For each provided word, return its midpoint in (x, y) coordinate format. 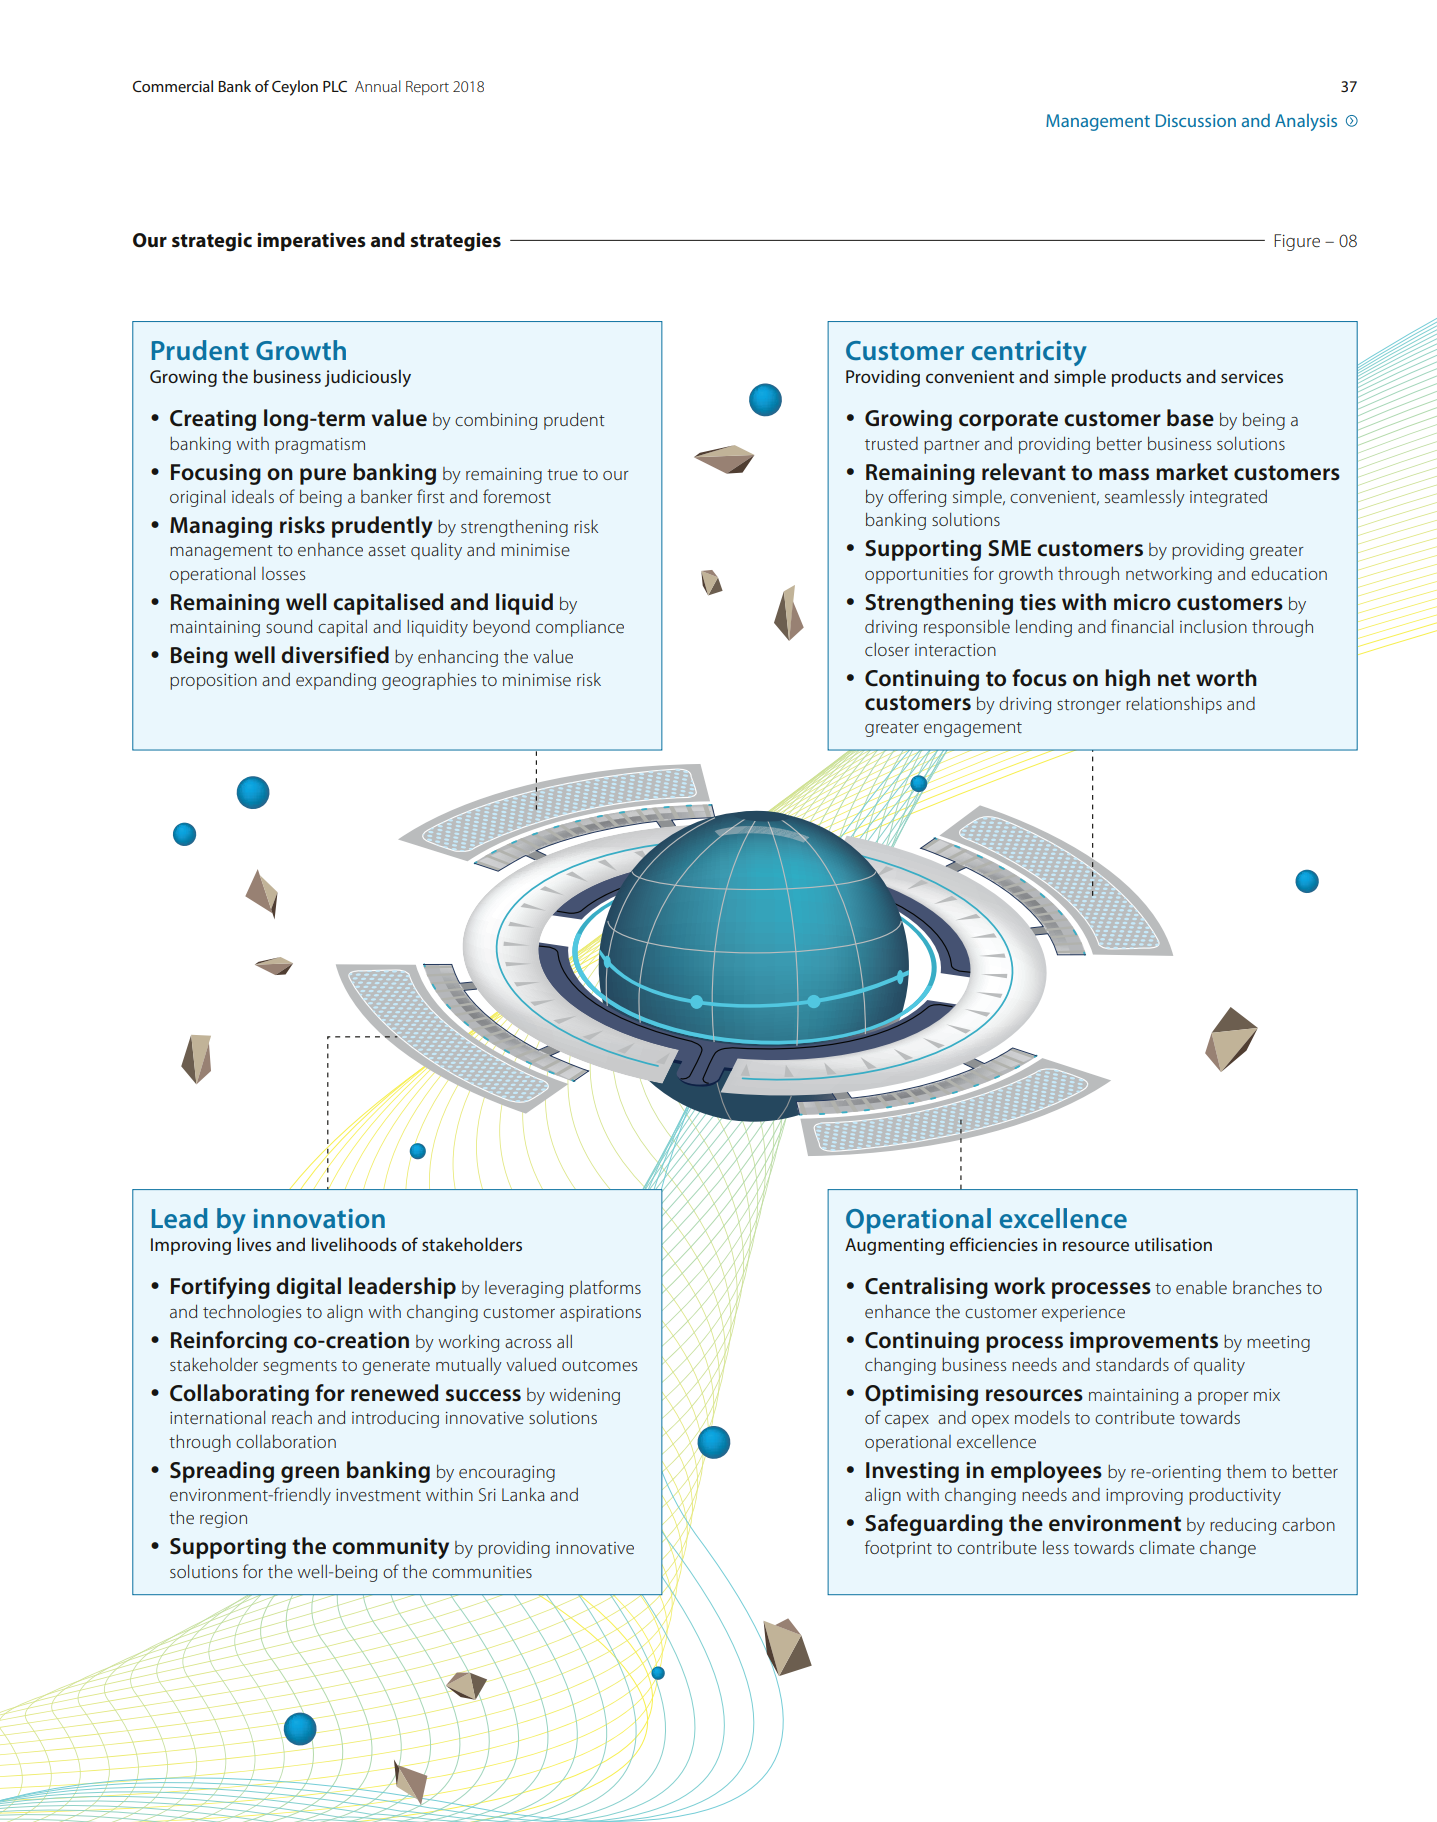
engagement (973, 729)
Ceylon (295, 88)
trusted (891, 443)
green (310, 1474)
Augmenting (894, 1246)
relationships (1174, 705)
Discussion (1196, 120)
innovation (319, 1218)
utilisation (1173, 1244)
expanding (336, 681)
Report (427, 88)
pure (323, 476)
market (1192, 472)
